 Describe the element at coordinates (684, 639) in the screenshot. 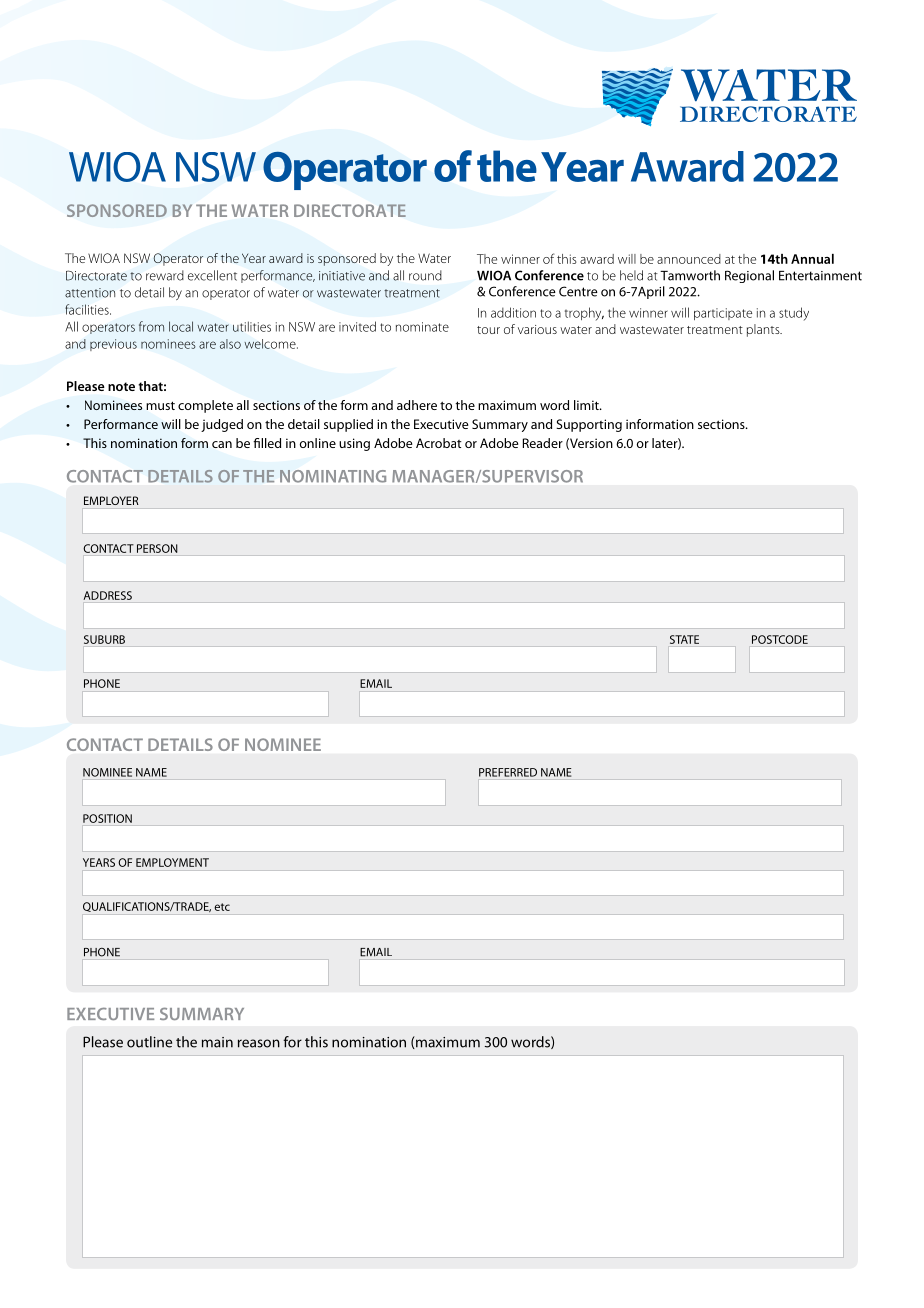

I see `STATE` at that location.
